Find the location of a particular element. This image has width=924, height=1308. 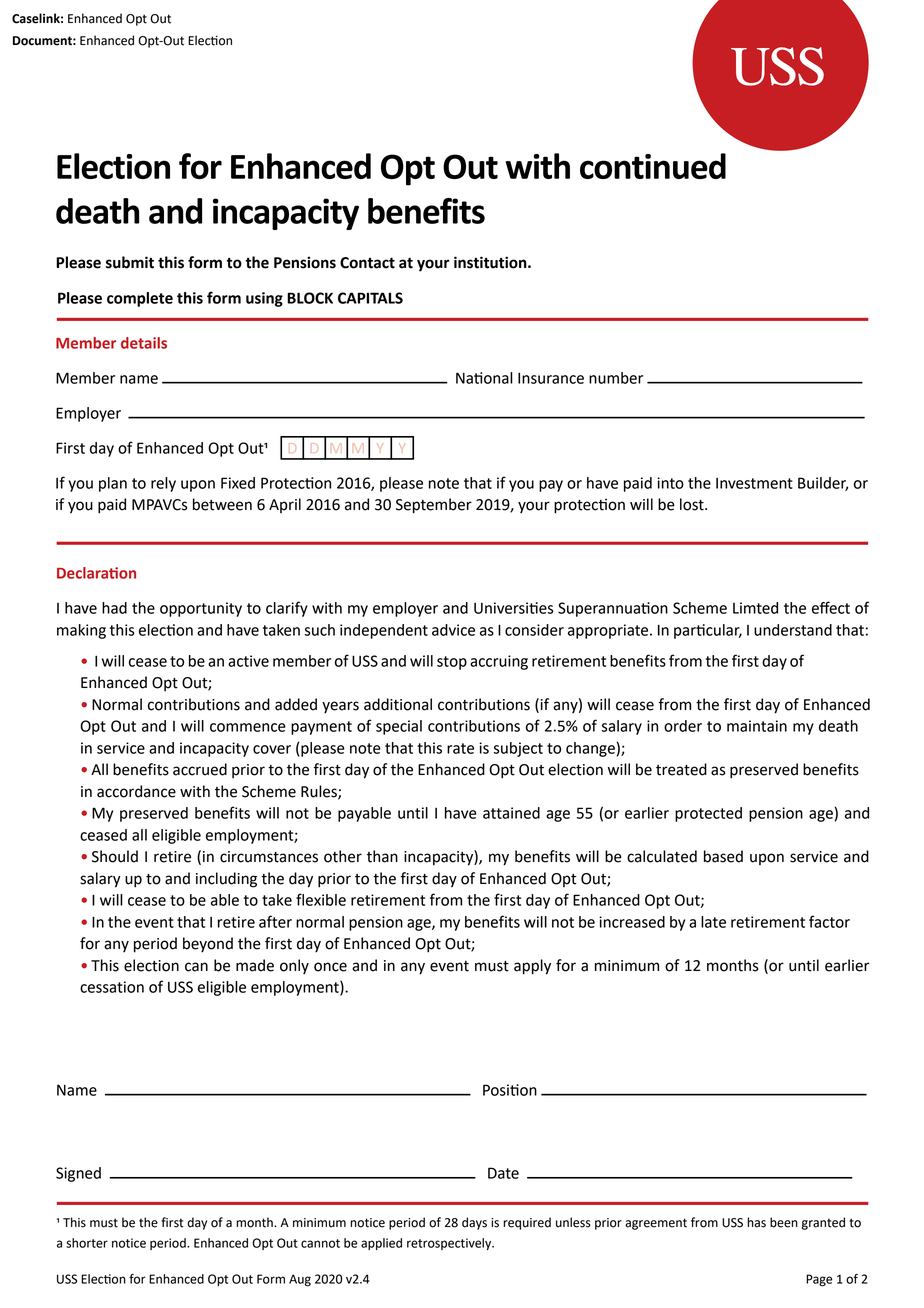

factor is located at coordinates (829, 921).
